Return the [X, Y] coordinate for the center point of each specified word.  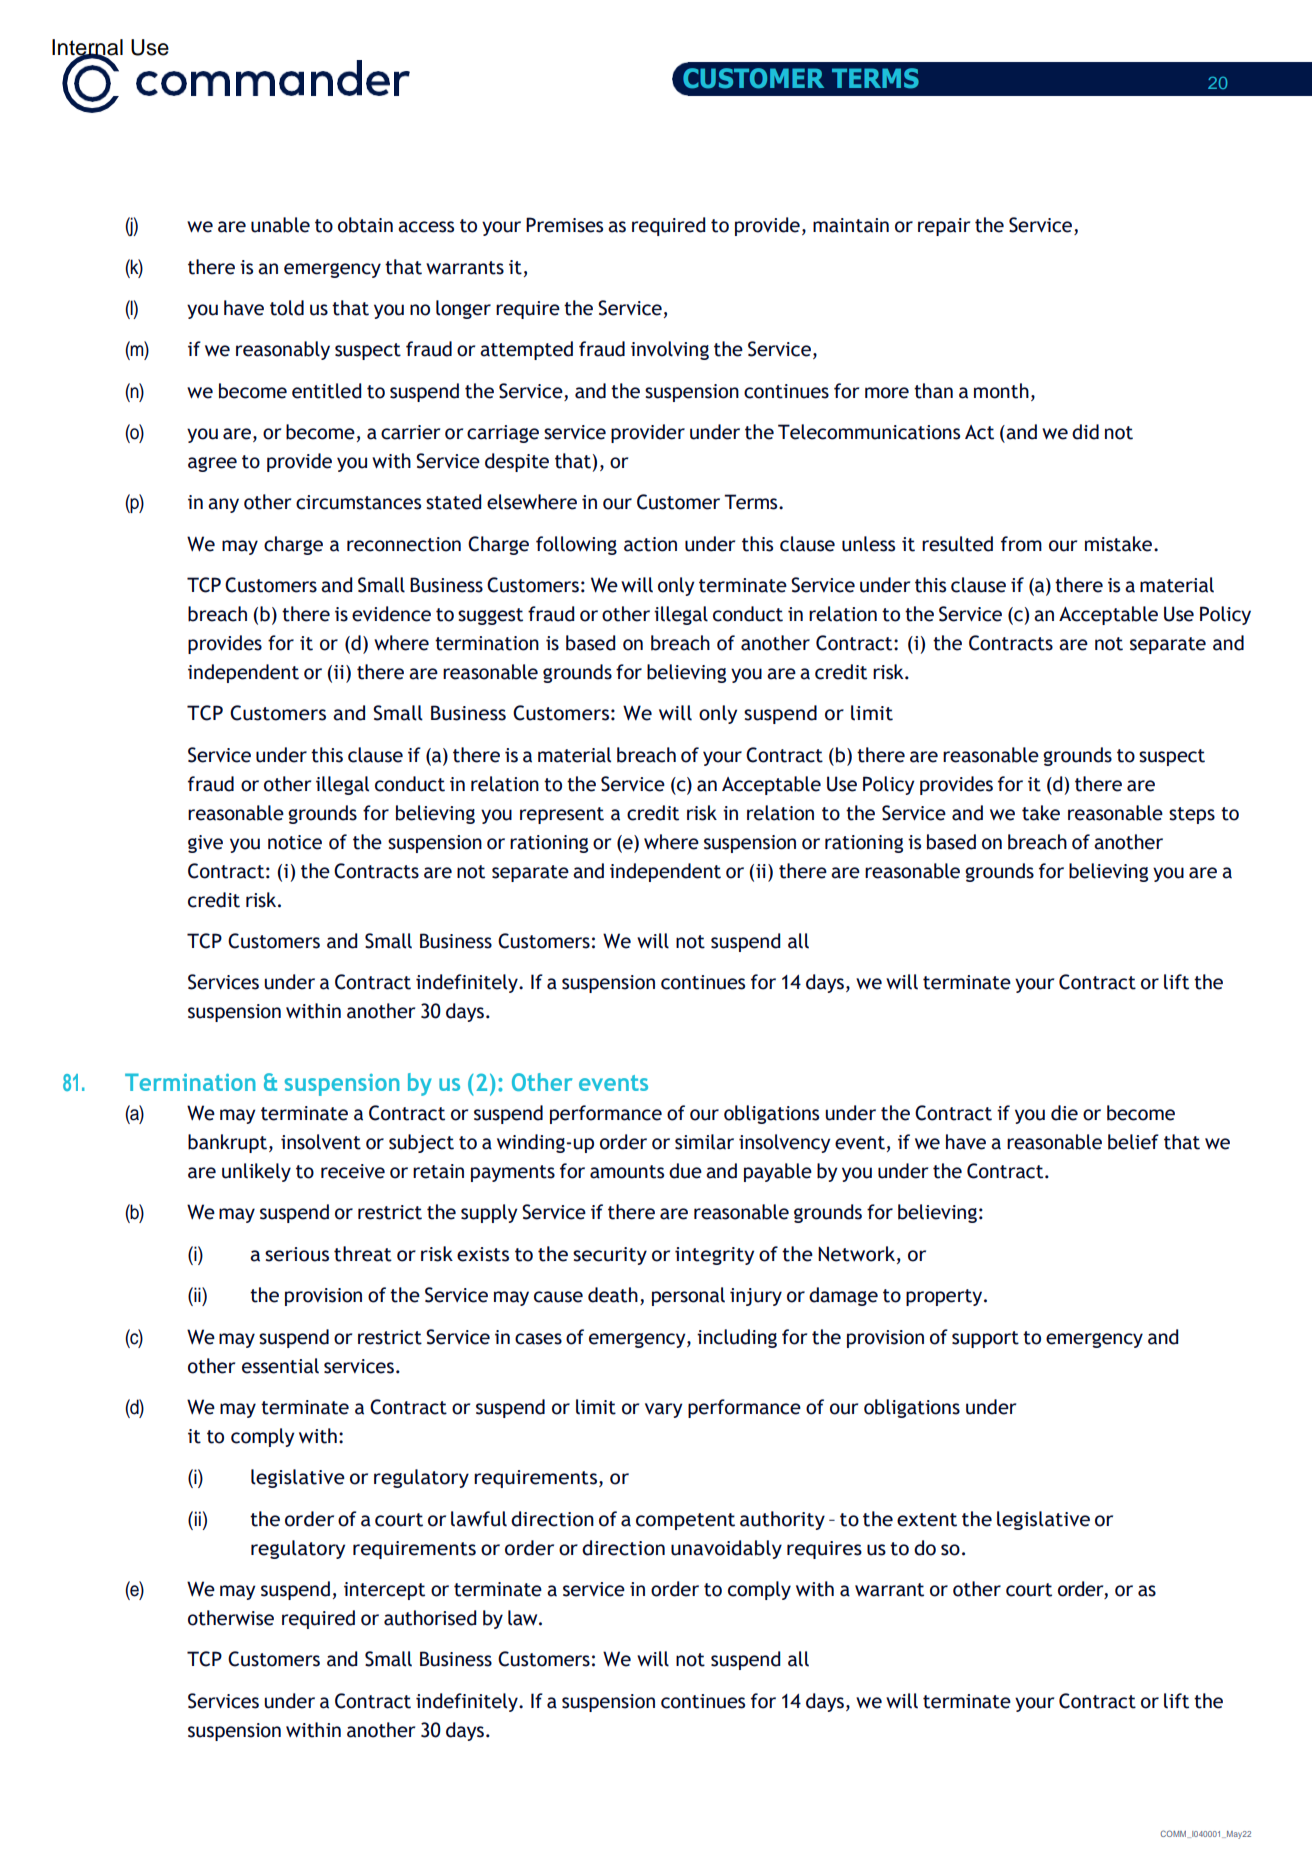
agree [212, 464]
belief [1133, 1142]
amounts [627, 1172]
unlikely [256, 1172]
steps [1192, 815]
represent [562, 815]
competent [685, 1521]
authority [782, 1520]
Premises [564, 225]
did [1085, 432]
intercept [384, 1591]
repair [944, 227]
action [650, 544]
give [205, 844]
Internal [87, 48]
